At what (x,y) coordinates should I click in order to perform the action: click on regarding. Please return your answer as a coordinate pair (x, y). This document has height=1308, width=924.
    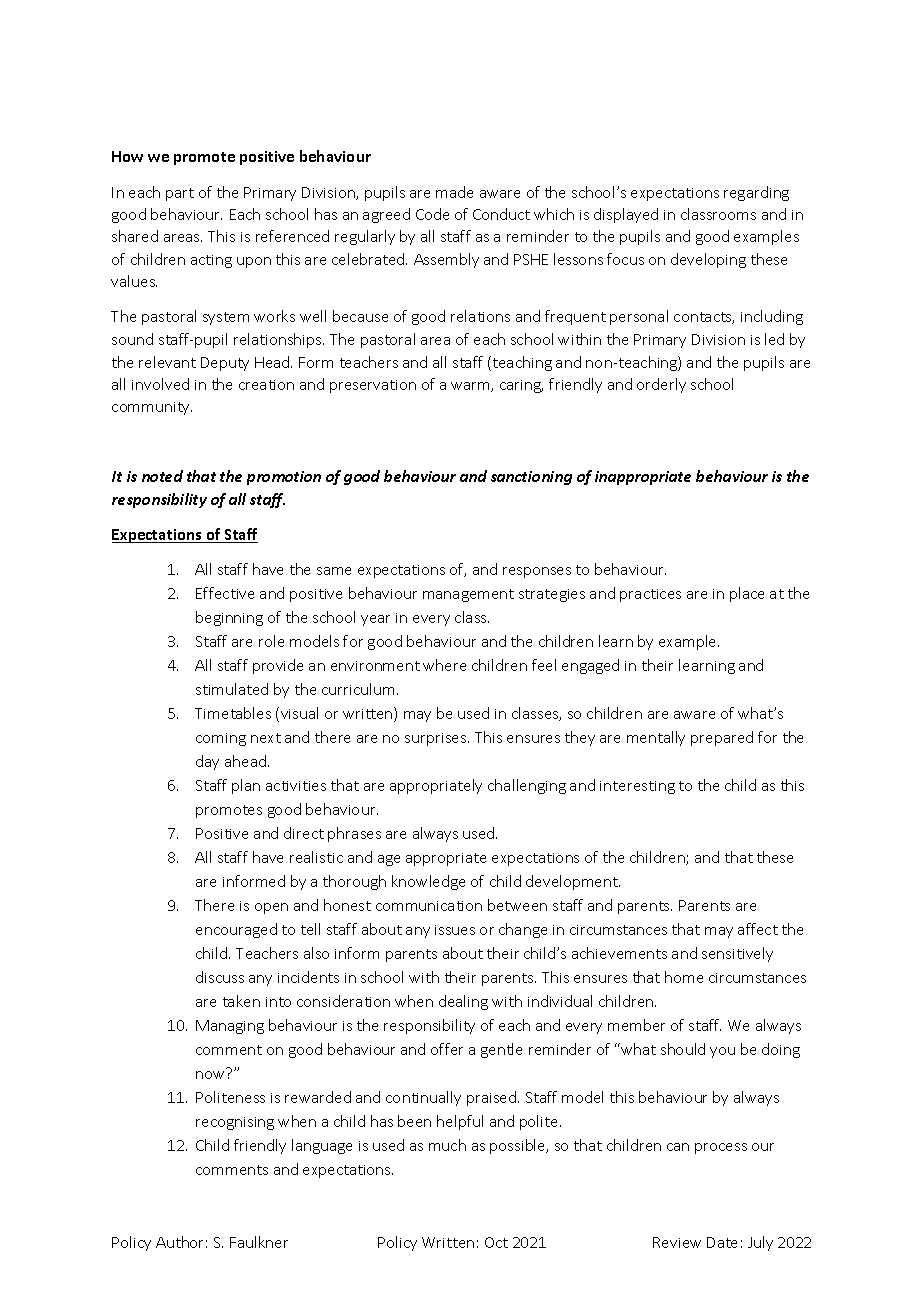
    Looking at the image, I should click on (756, 193).
